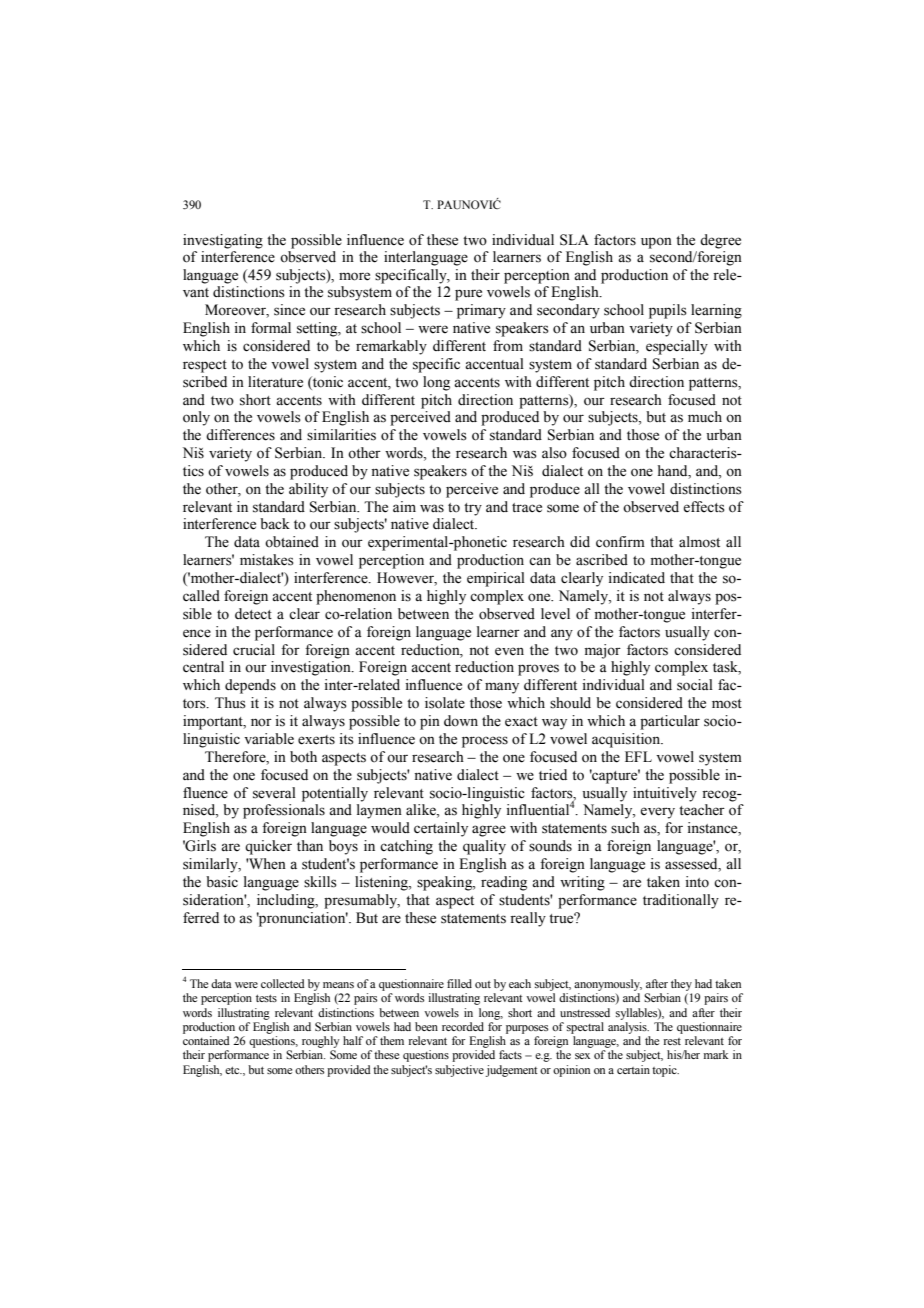 The width and height of the document is (924, 1308). I want to click on pure, so click(468, 295).
